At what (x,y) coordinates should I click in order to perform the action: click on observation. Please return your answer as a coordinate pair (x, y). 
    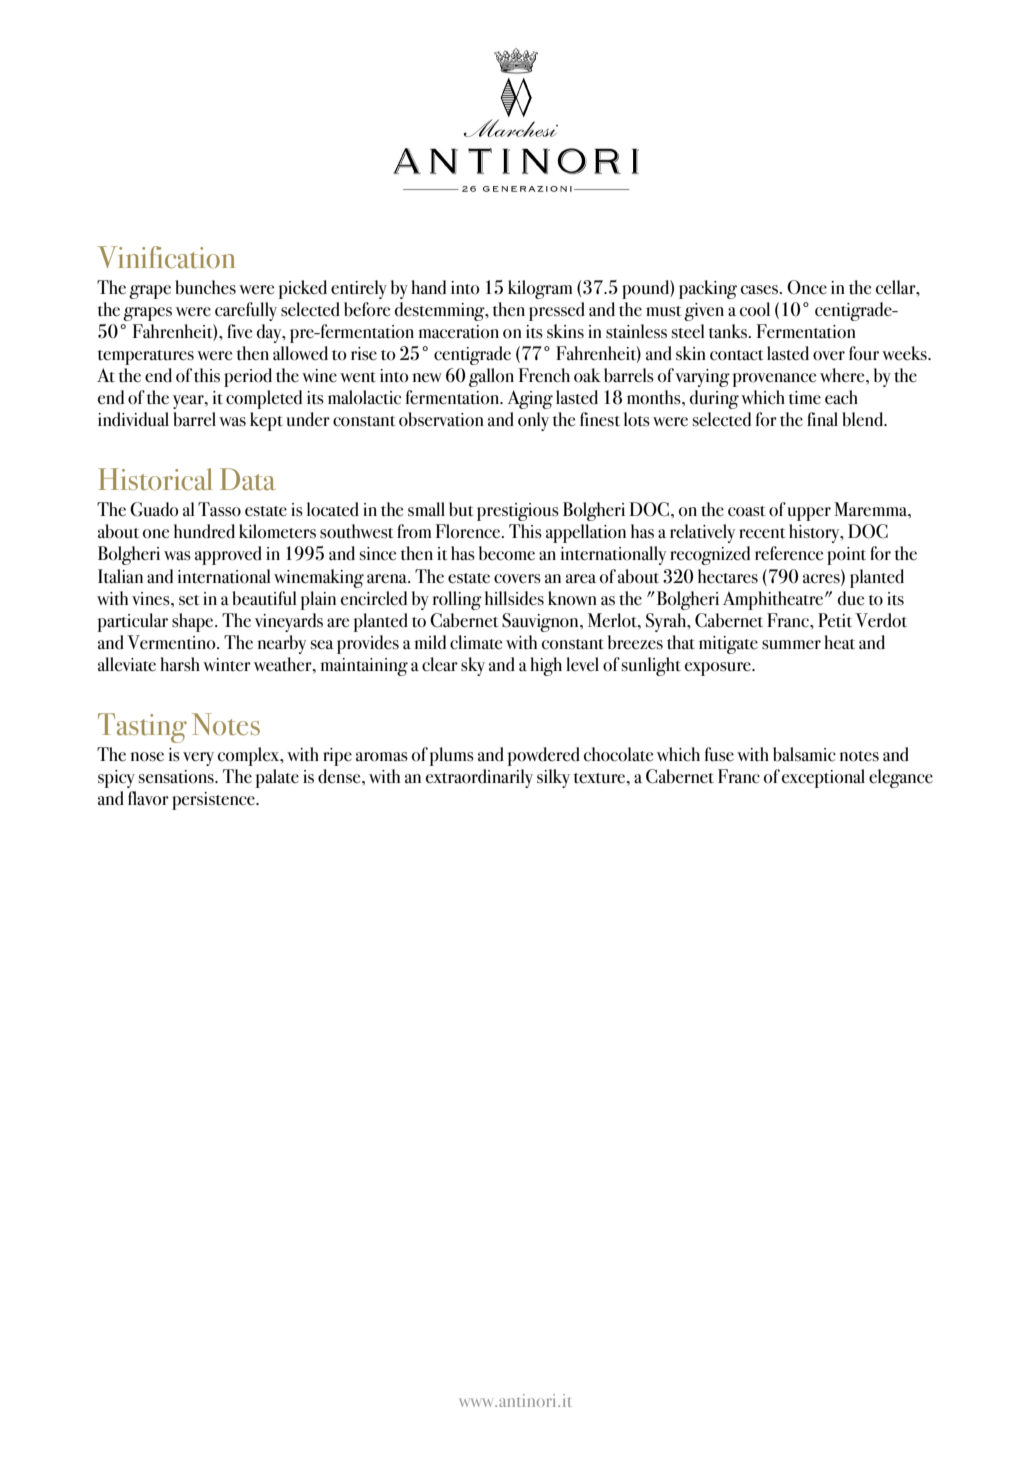
    Looking at the image, I should click on (441, 419).
